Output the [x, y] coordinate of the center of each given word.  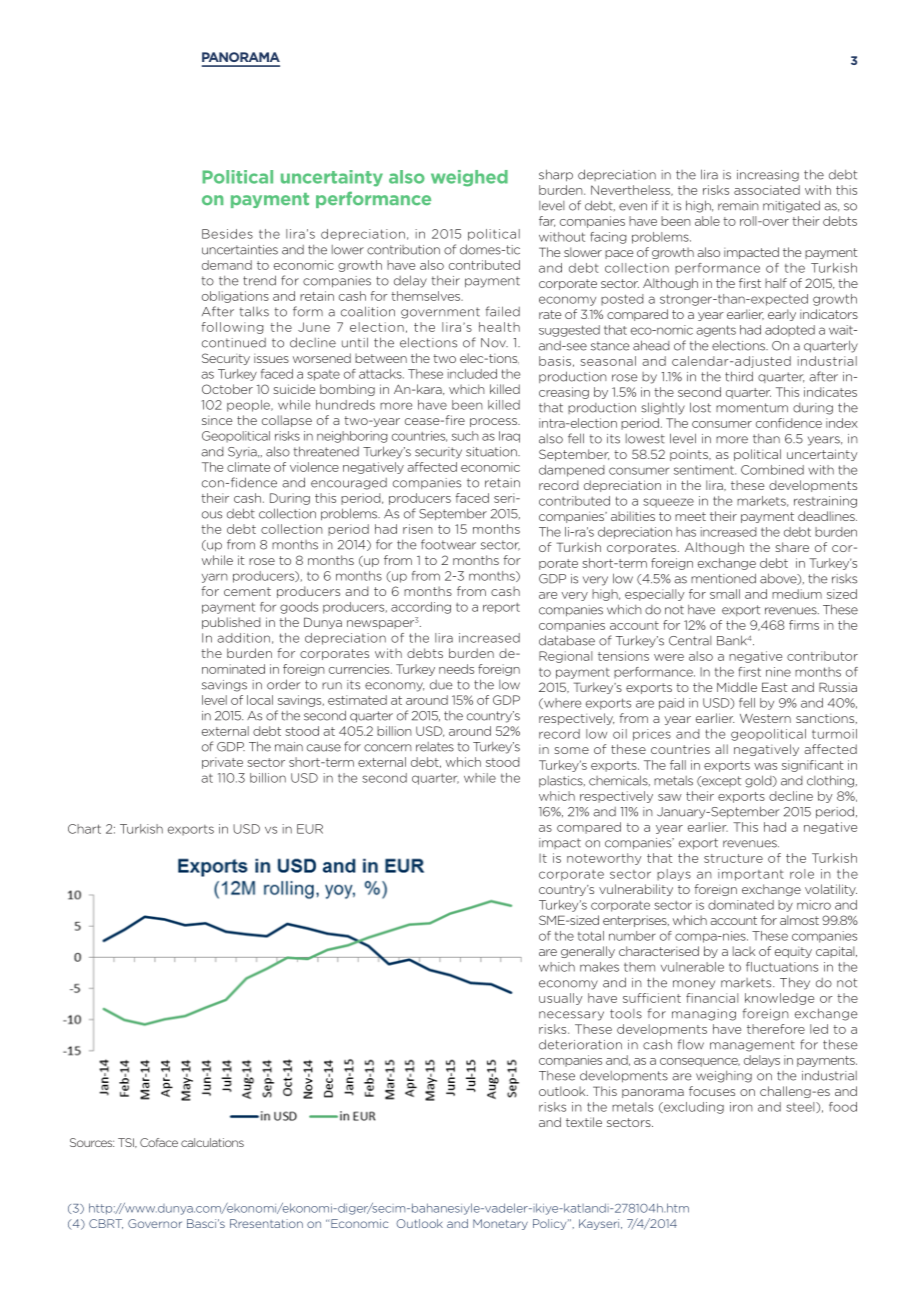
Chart [84, 829]
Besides [227, 234]
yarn [215, 578]
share [792, 547]
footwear [448, 544]
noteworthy [604, 859]
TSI [127, 1143]
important [751, 875]
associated [767, 190]
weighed [469, 178]
